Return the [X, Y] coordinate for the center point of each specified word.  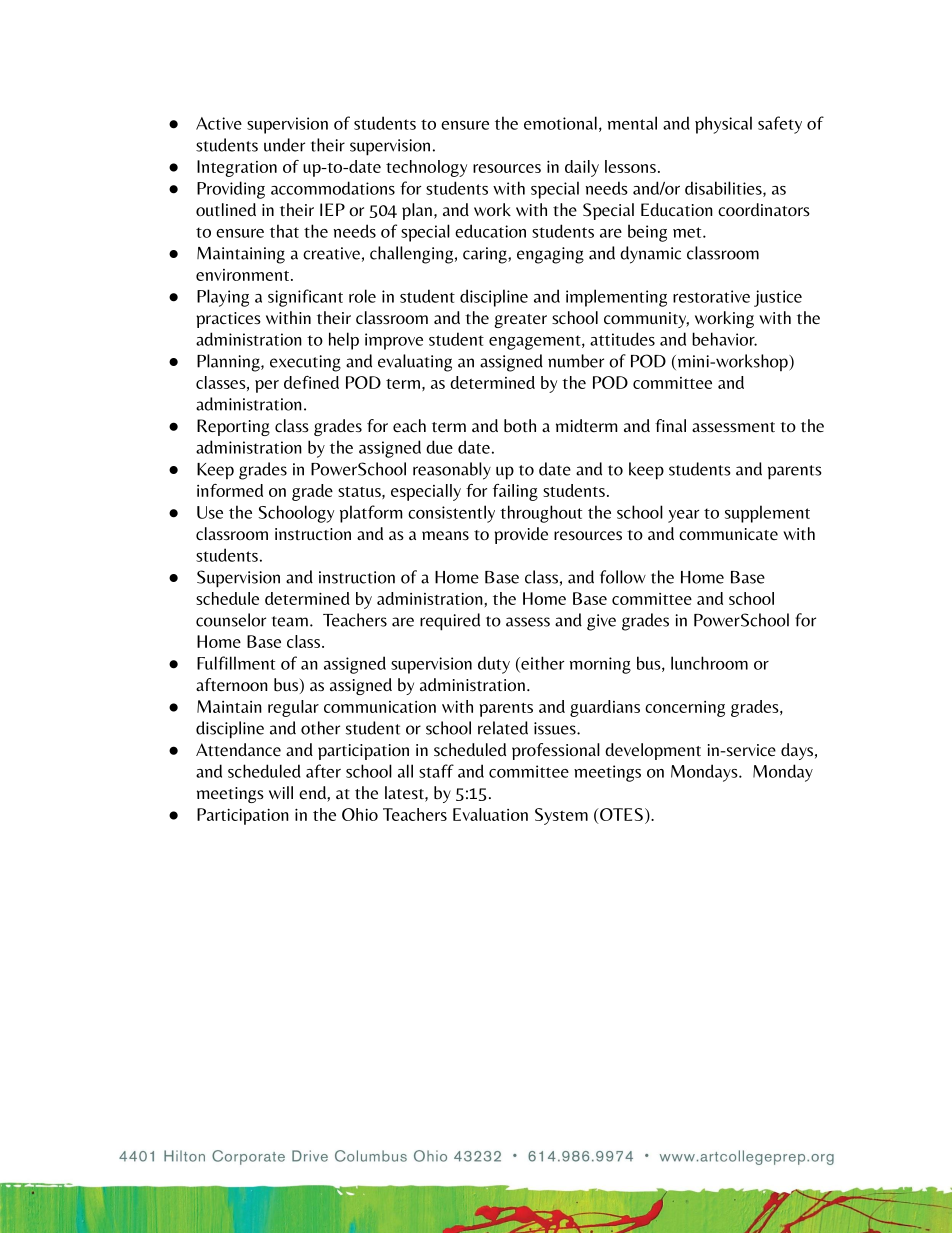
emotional [560, 123]
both [520, 426]
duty [494, 665]
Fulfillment [236, 663]
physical [723, 125]
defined [311, 382]
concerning [685, 709]
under [284, 145]
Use [210, 512]
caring [486, 255]
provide [521, 535]
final [670, 425]
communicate [728, 534]
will [281, 792]
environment [242, 275]
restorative [711, 296]
